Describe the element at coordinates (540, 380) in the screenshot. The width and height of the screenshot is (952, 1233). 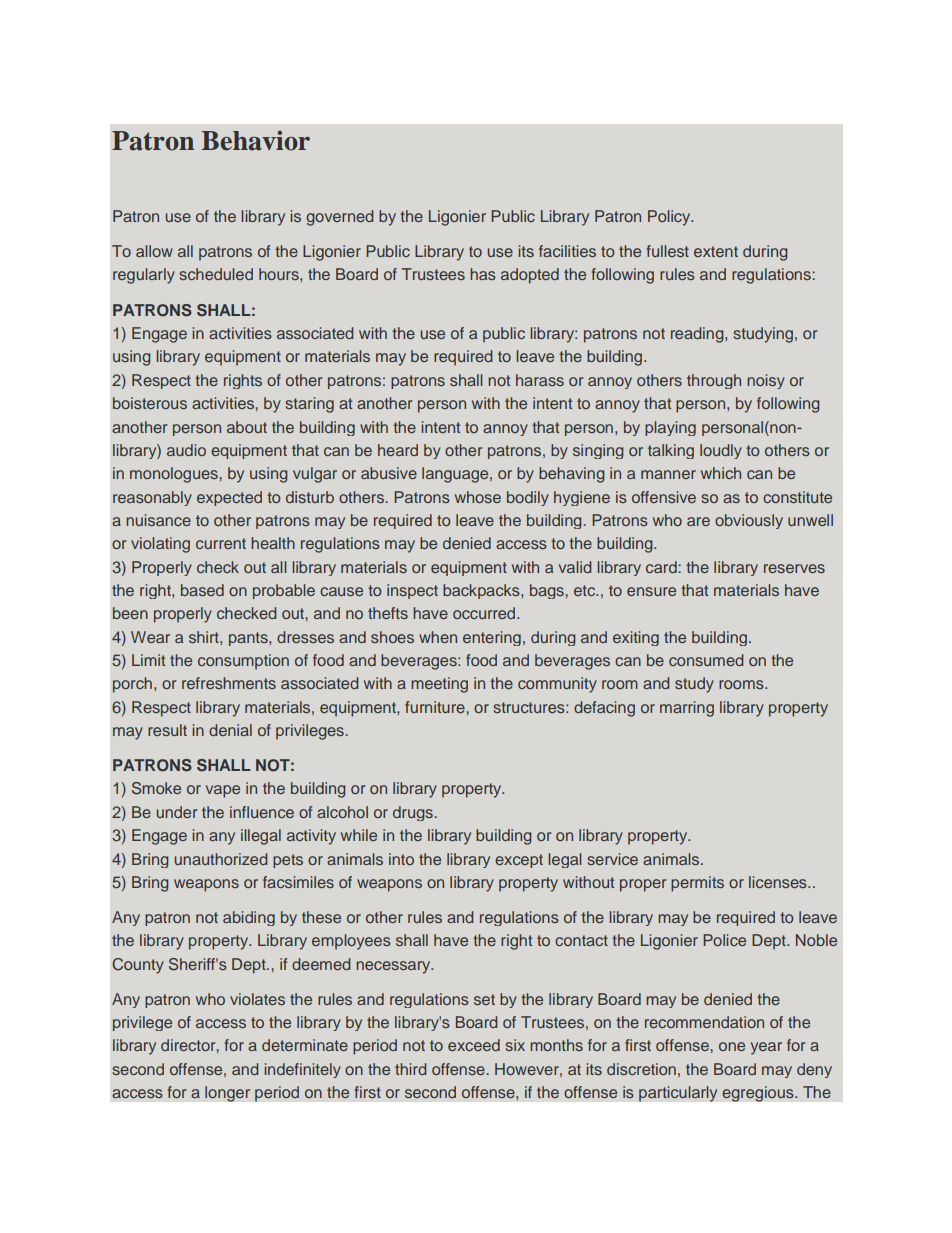
I see `harass` at that location.
